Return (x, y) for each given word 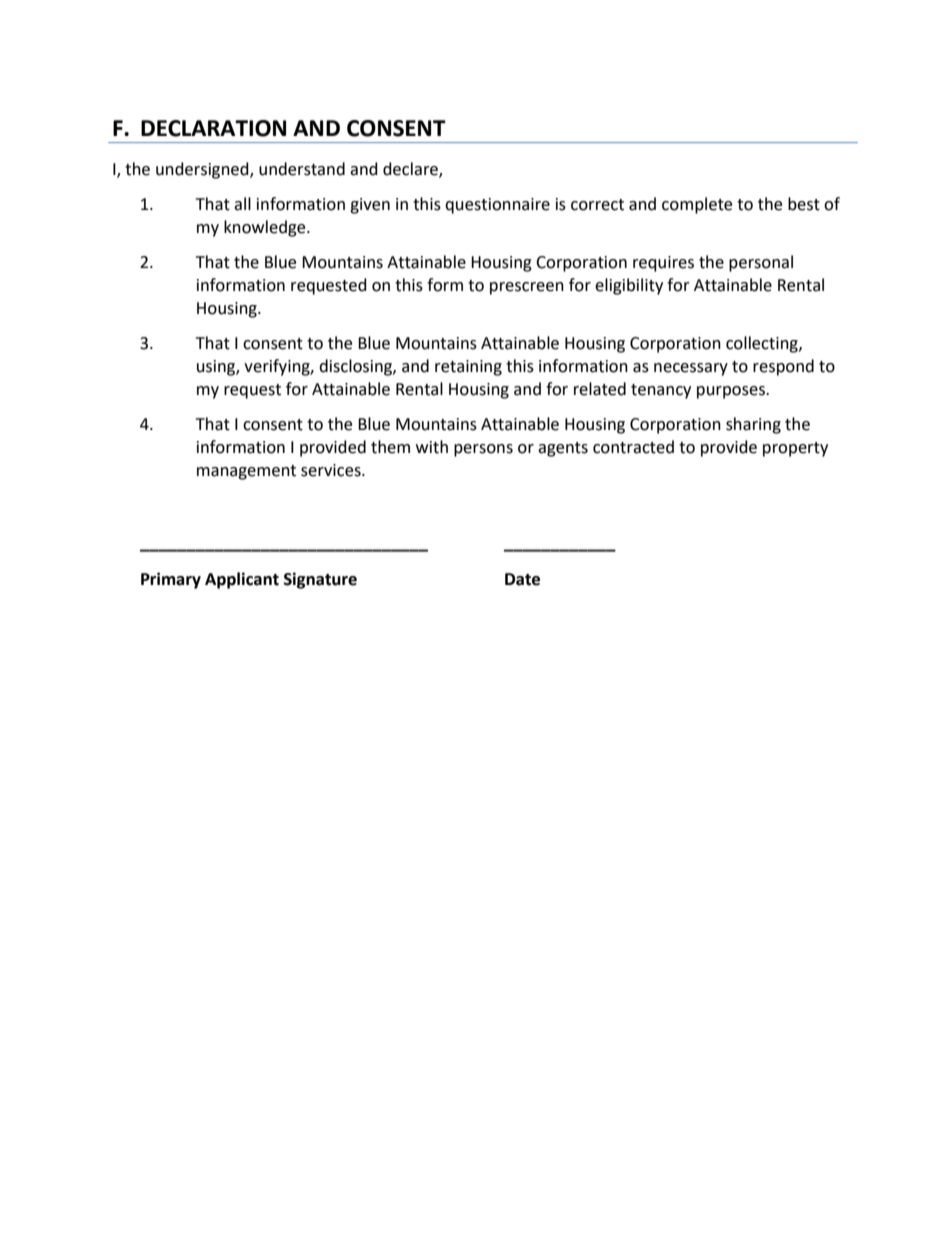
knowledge (266, 228)
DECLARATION (213, 128)
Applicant (242, 580)
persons (483, 450)
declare (411, 170)
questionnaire (497, 206)
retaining (468, 368)
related (600, 389)
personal (761, 263)
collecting (763, 344)
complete (697, 205)
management (246, 472)
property (795, 449)
